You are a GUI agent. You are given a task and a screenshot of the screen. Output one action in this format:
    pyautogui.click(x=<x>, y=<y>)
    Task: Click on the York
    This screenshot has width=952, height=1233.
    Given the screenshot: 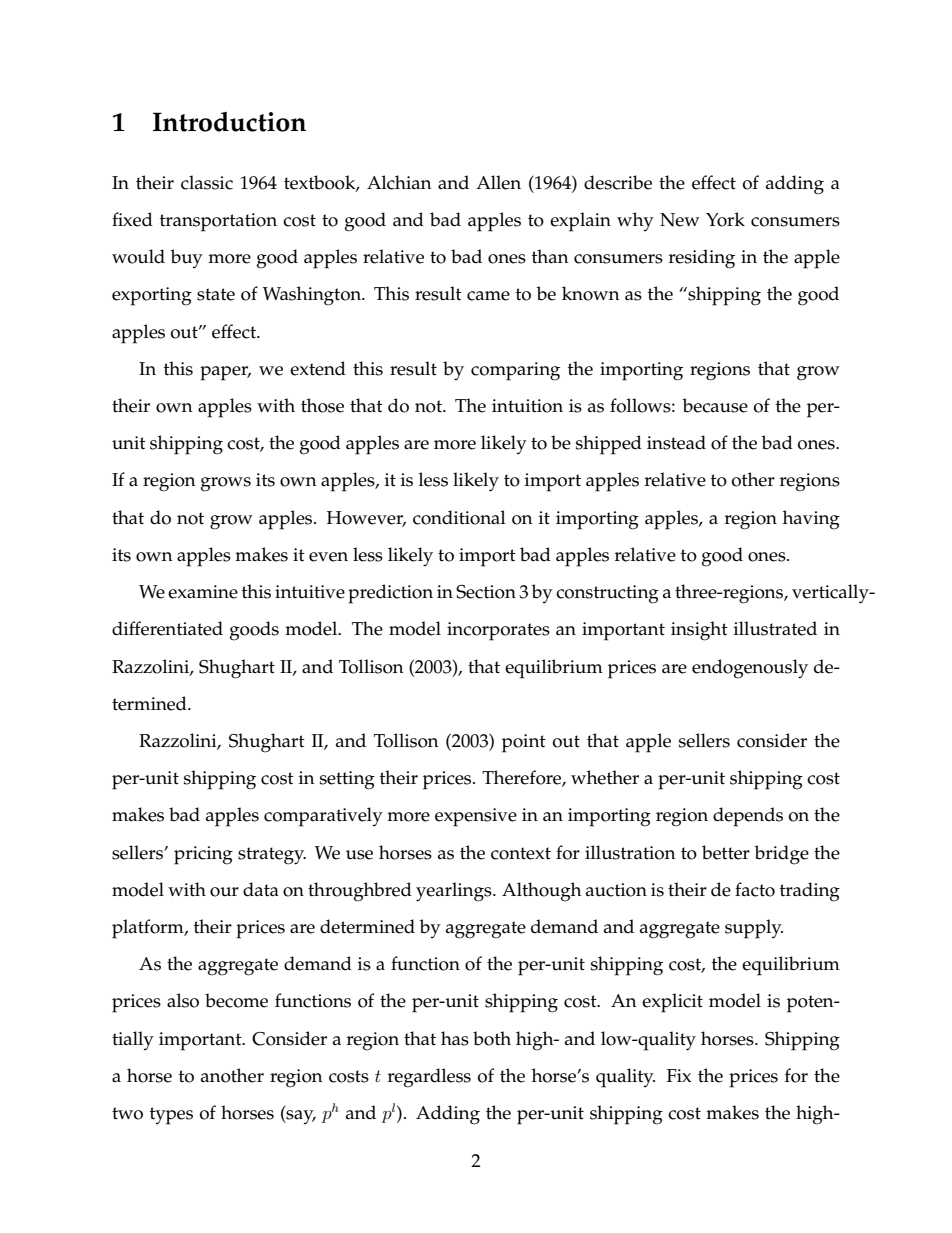 What is the action you would take?
    pyautogui.click(x=725, y=219)
